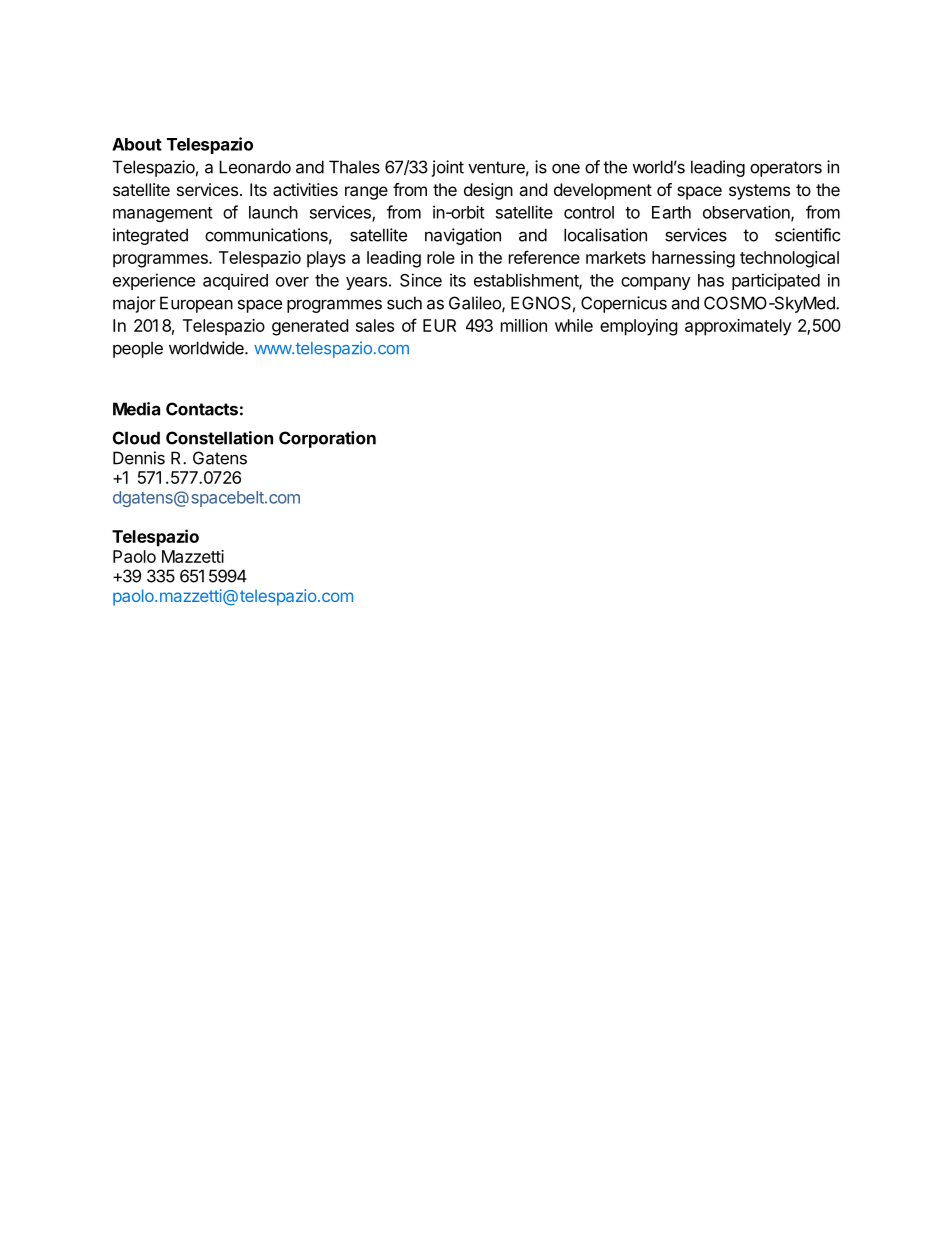 The width and height of the screenshot is (952, 1233). Describe the element at coordinates (255, 167) in the screenshot. I see `Leonardo` at that location.
